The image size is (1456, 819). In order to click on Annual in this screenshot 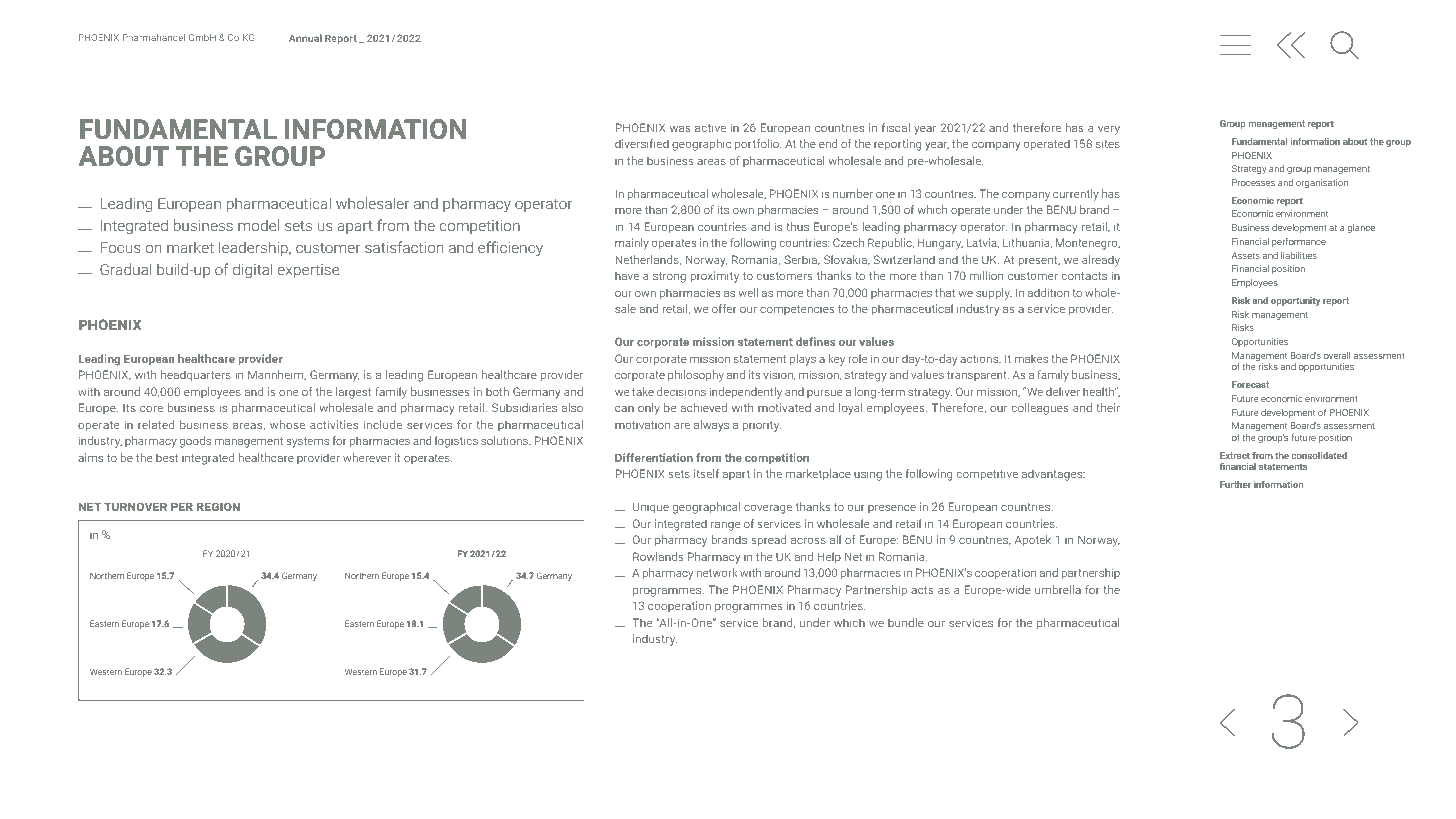, I will do `click(305, 38)`.
